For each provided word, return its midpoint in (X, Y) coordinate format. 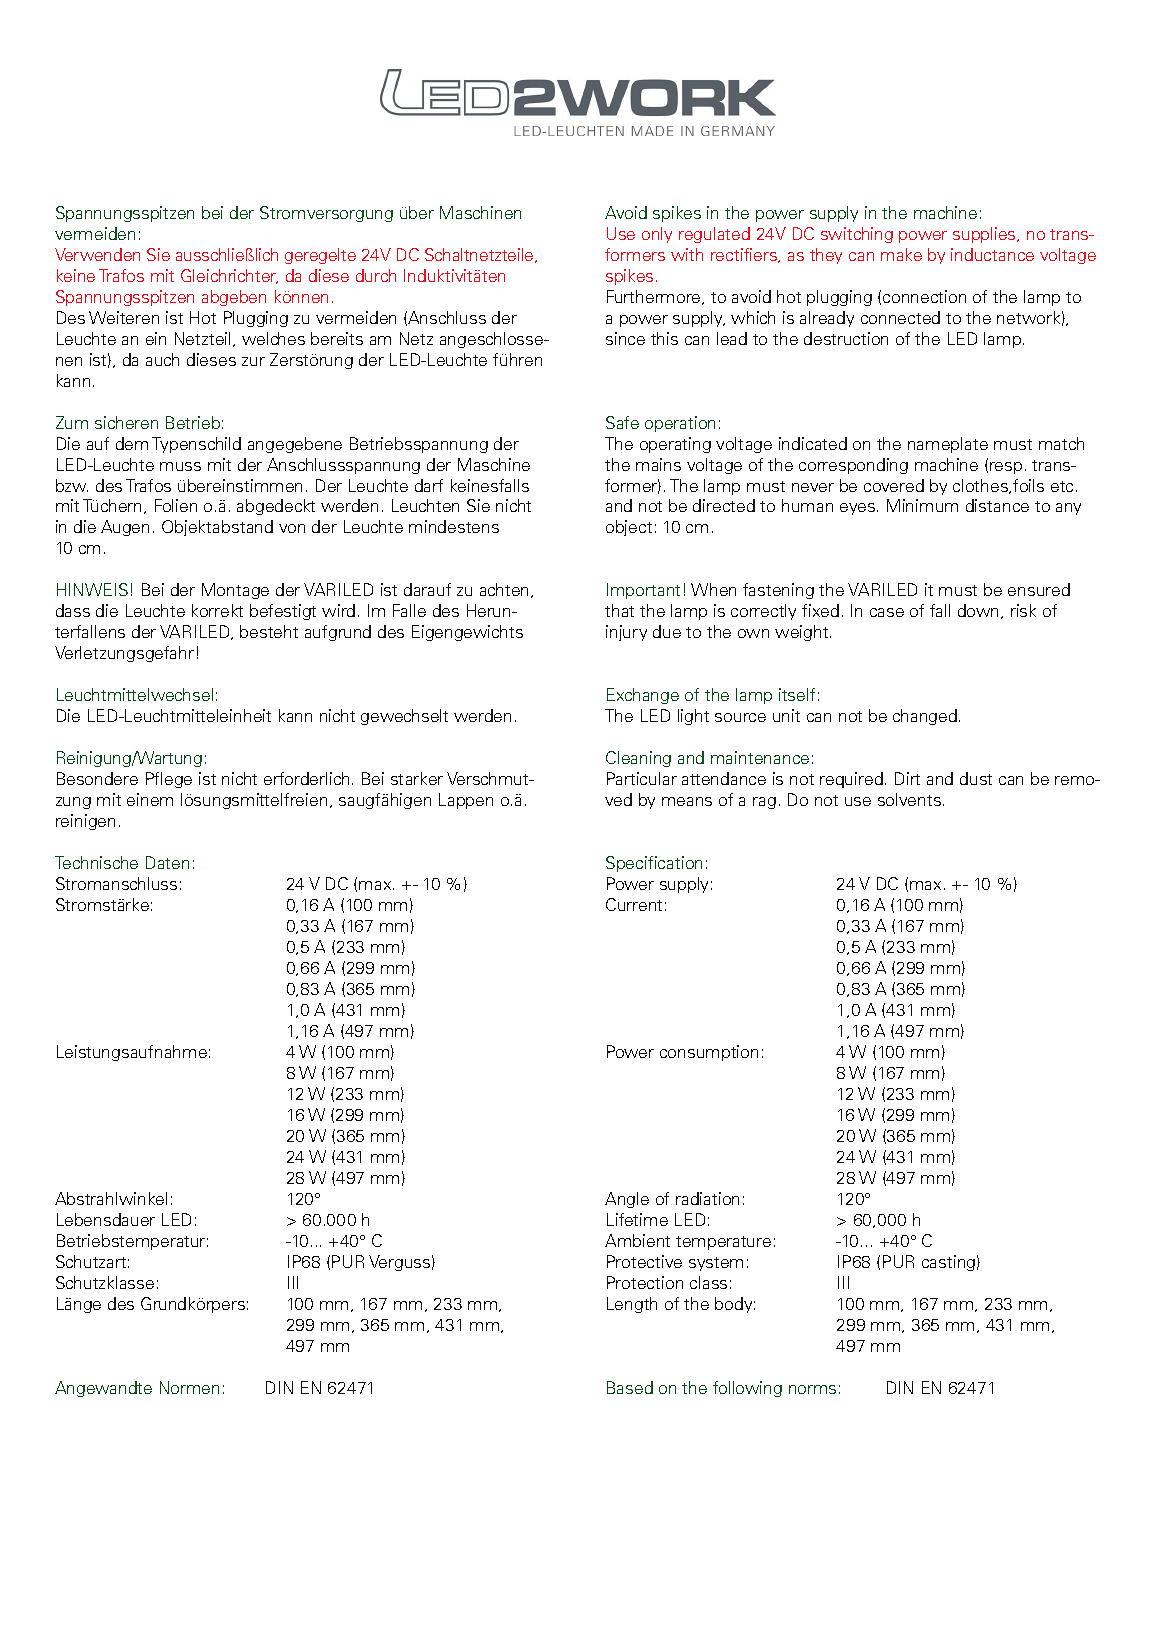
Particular (642, 778)
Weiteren (124, 317)
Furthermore (655, 297)
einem (150, 799)
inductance (992, 254)
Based (630, 1387)
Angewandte (103, 1389)
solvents (909, 799)
